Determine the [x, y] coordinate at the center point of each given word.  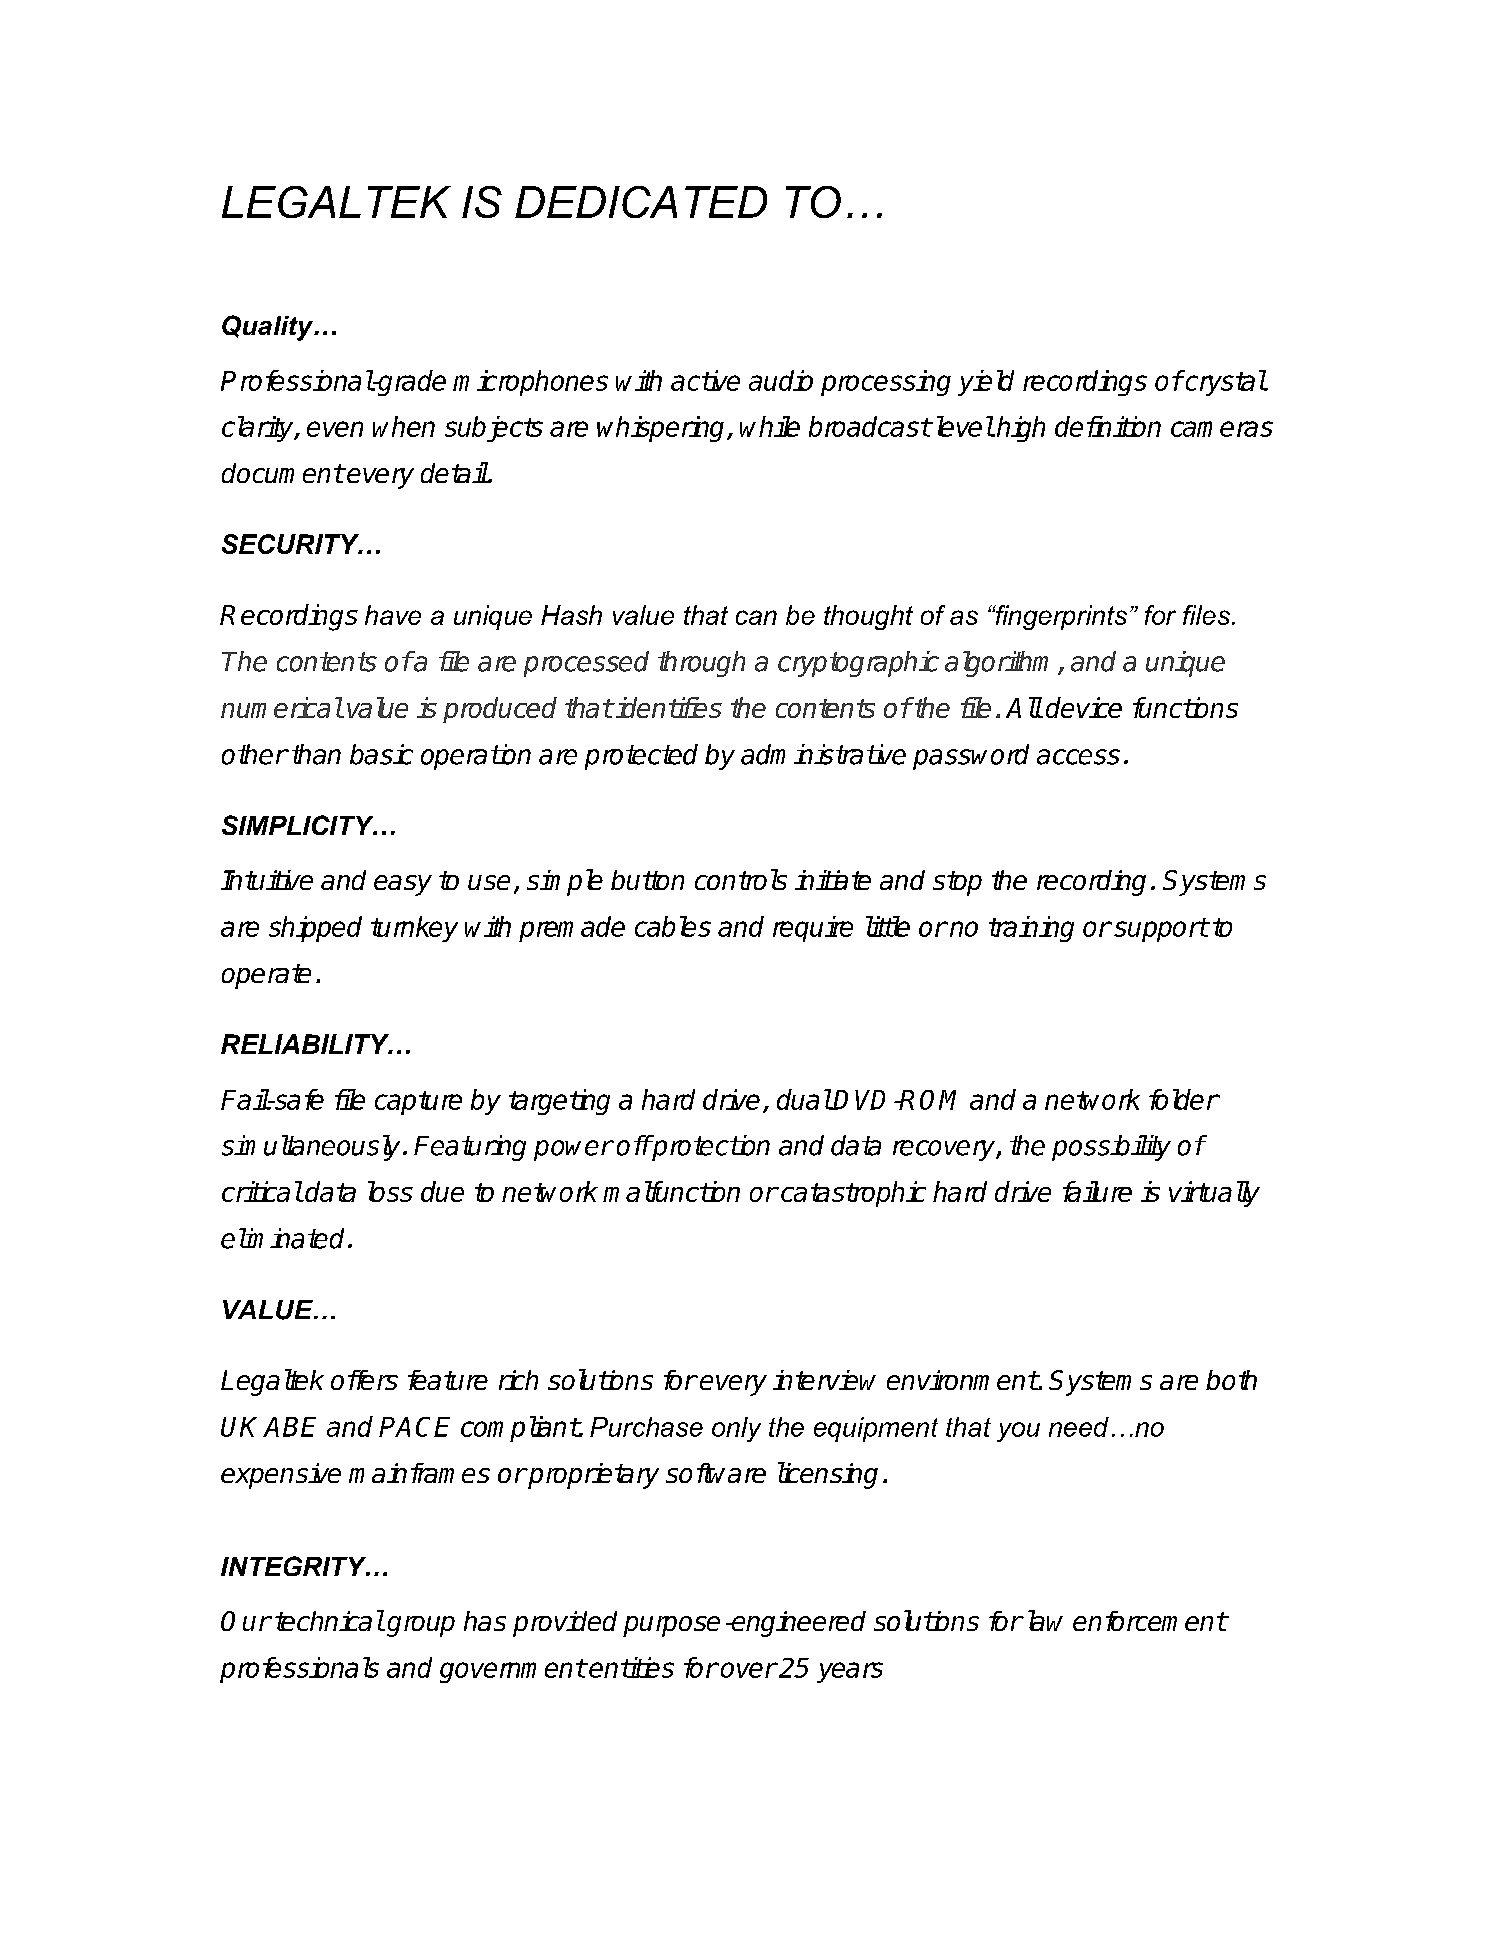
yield [986, 383]
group [421, 1626]
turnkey [414, 929]
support [1161, 930]
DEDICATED [641, 202]
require [813, 929]
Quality [269, 328]
